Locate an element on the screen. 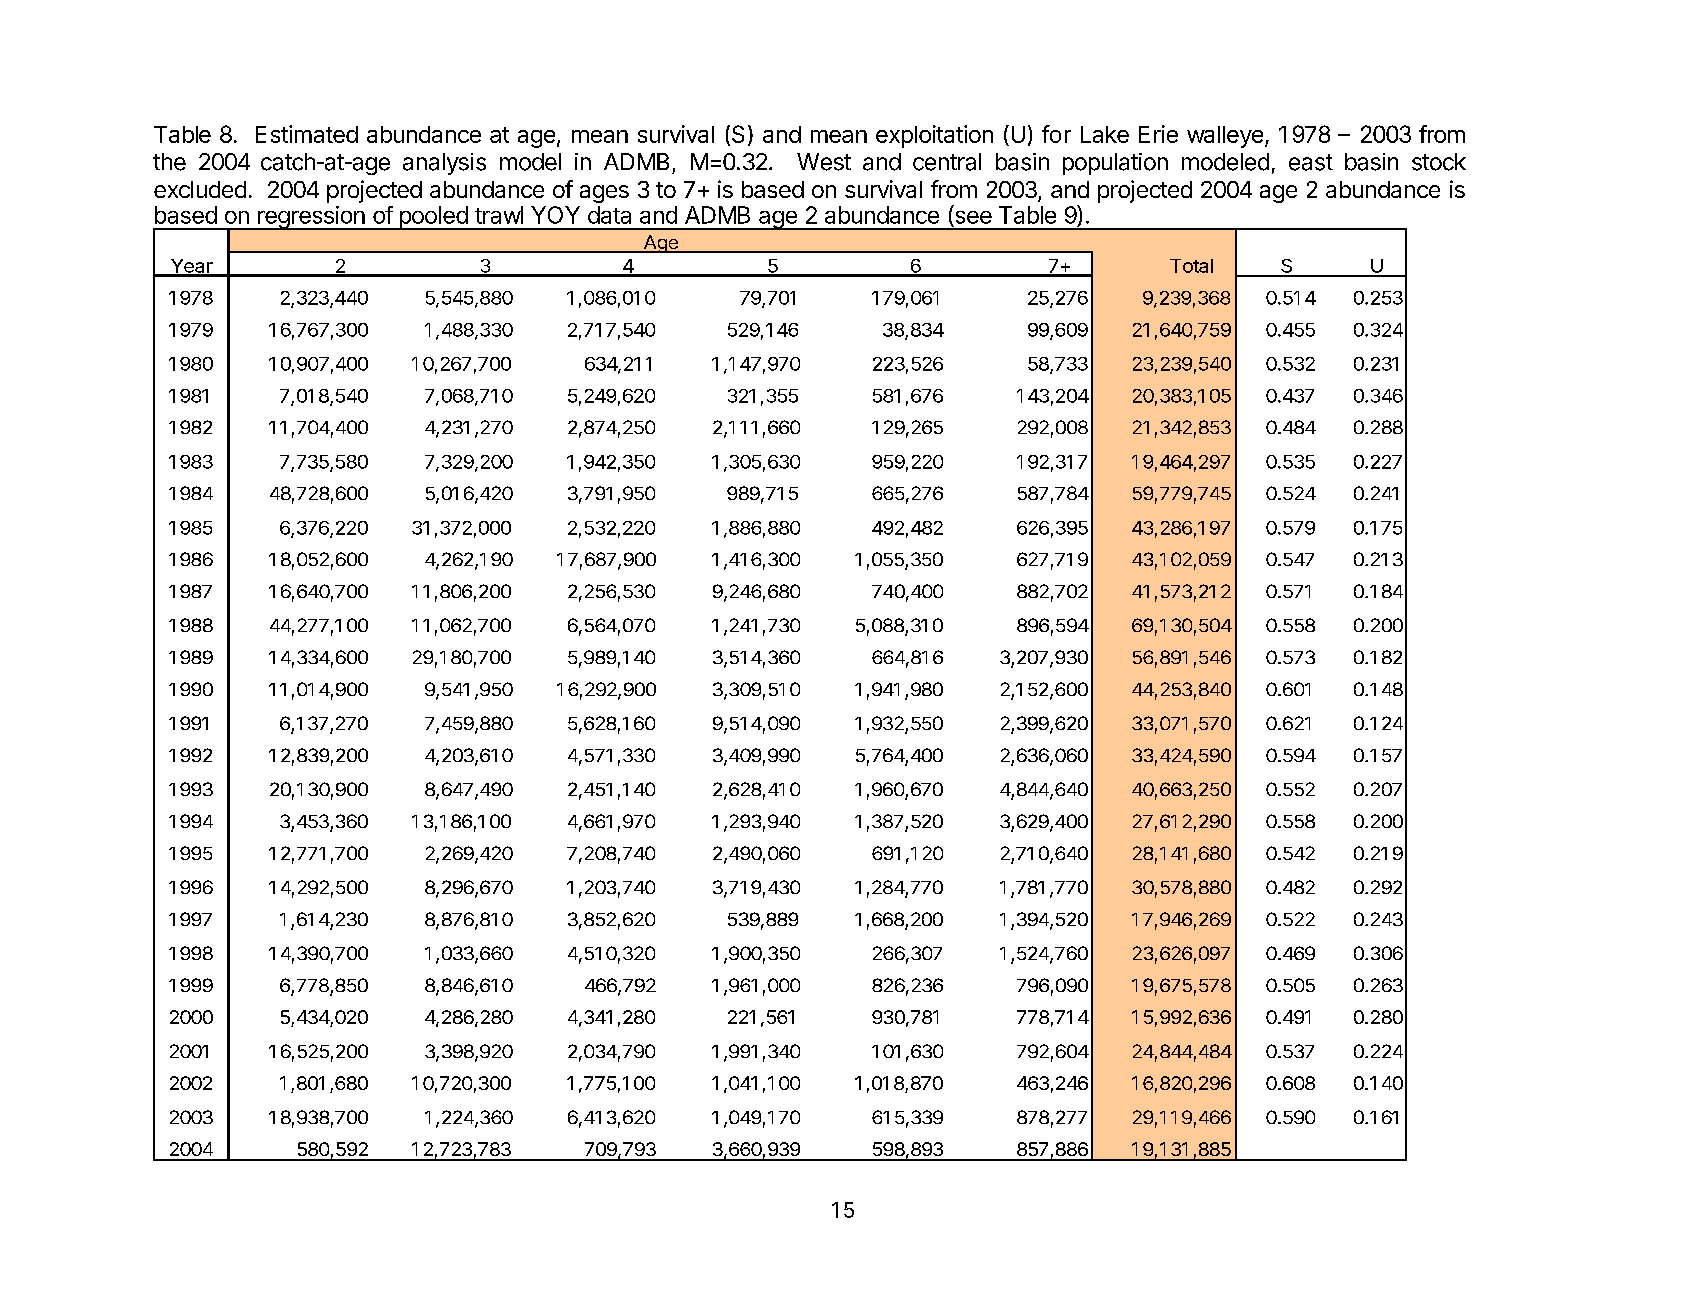 Image resolution: width=1687 pixels, height=1303 pixels. Estimated is located at coordinates (307, 134).
